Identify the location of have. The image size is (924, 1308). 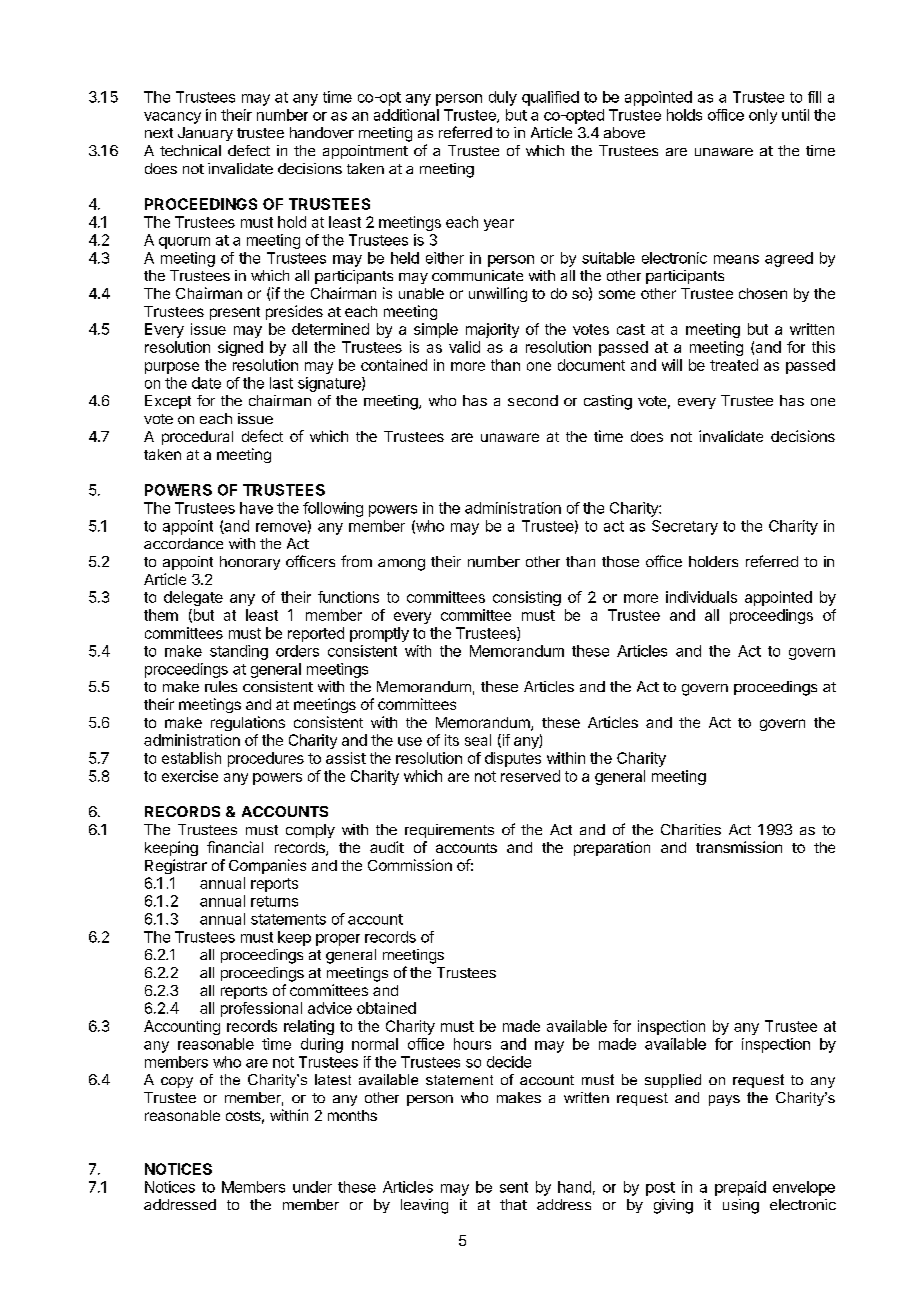
(256, 508).
